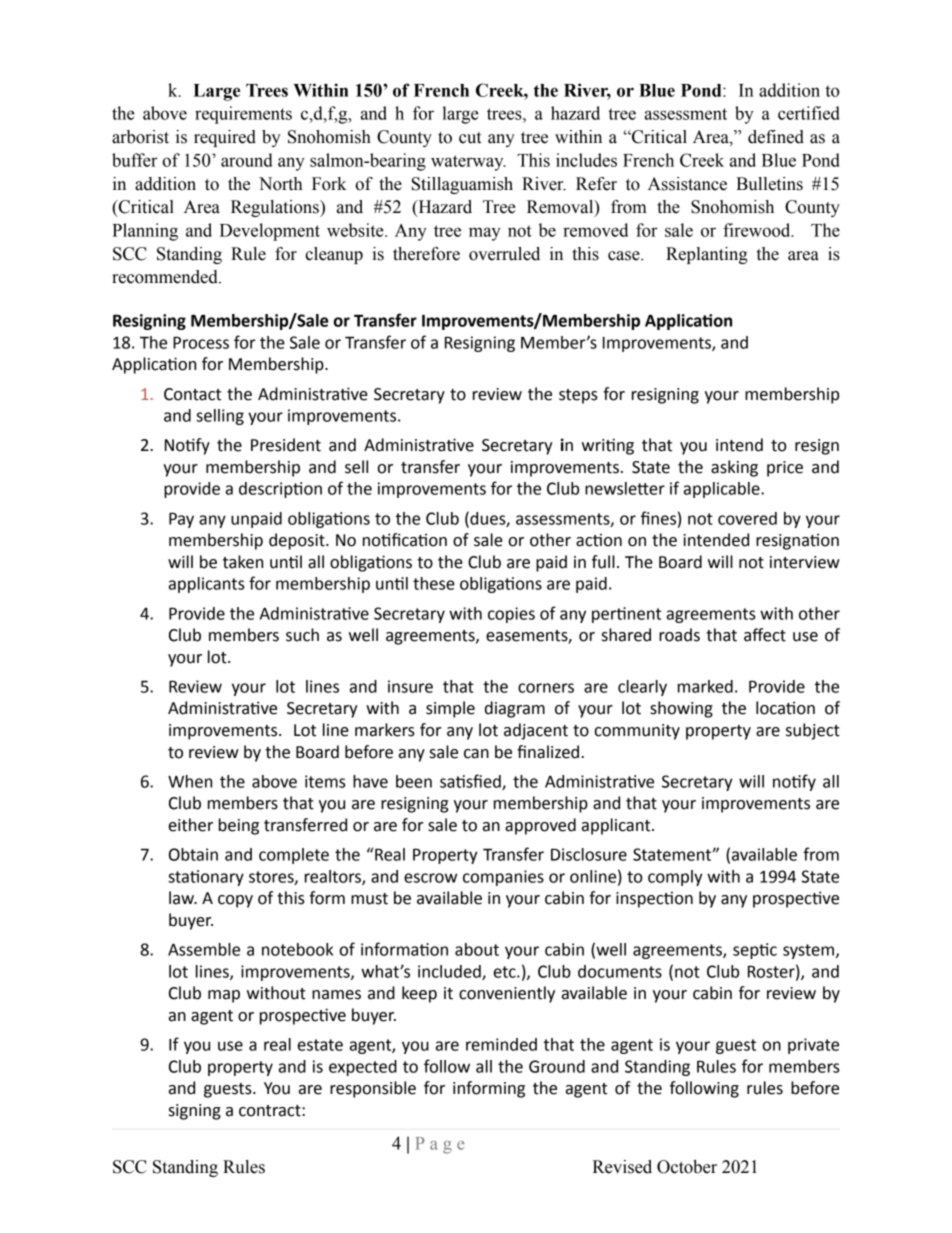 The height and width of the screenshot is (1233, 952). What do you see at coordinates (679, 635) in the screenshot?
I see `roads` at bounding box center [679, 635].
